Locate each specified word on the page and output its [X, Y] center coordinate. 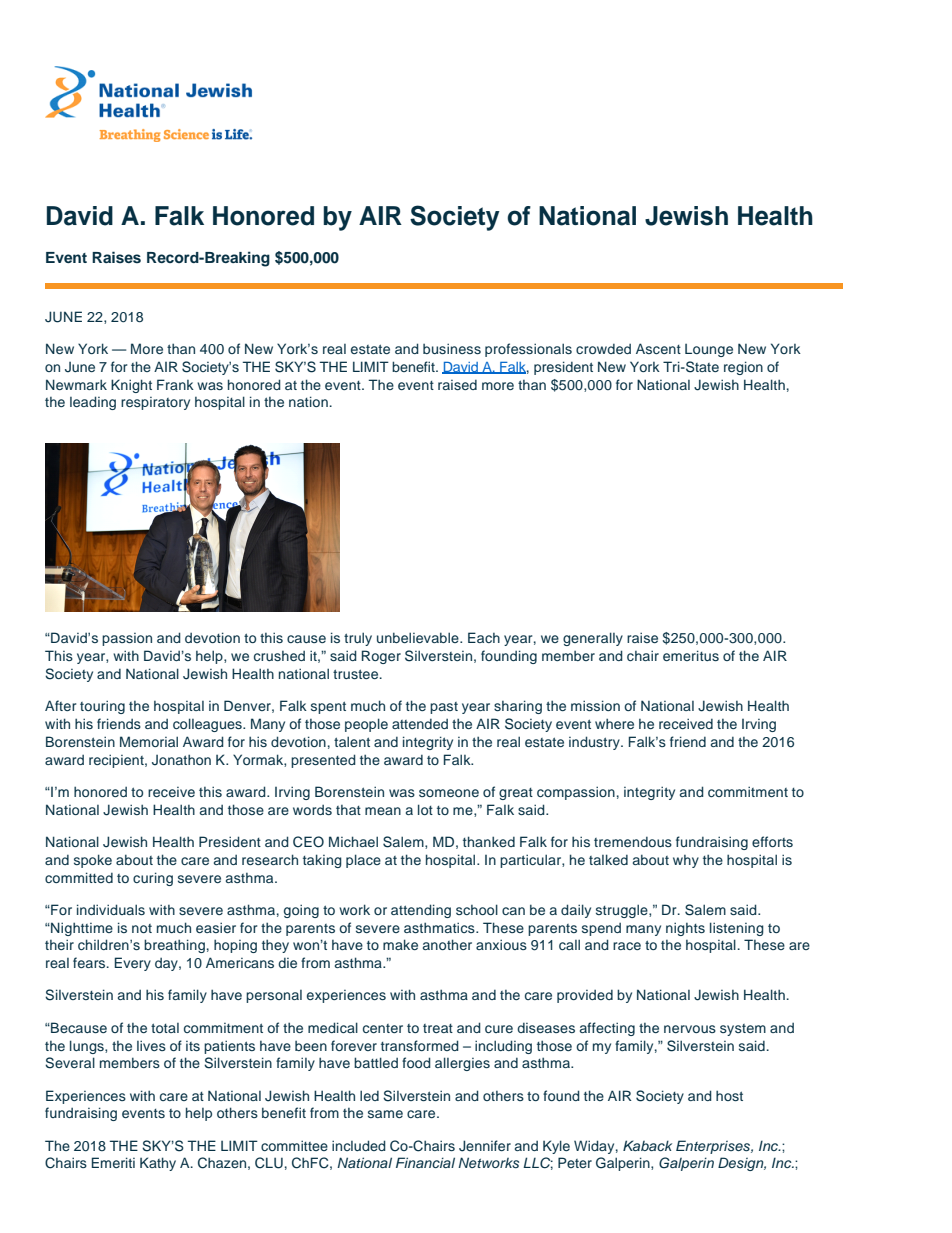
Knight [131, 386]
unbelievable [419, 637]
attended [420, 724]
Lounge [709, 350]
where [614, 723]
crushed [279, 656]
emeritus [691, 655]
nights [685, 929]
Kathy [158, 1164]
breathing [174, 946]
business [452, 348]
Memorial [149, 741]
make [400, 944]
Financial [425, 1162]
